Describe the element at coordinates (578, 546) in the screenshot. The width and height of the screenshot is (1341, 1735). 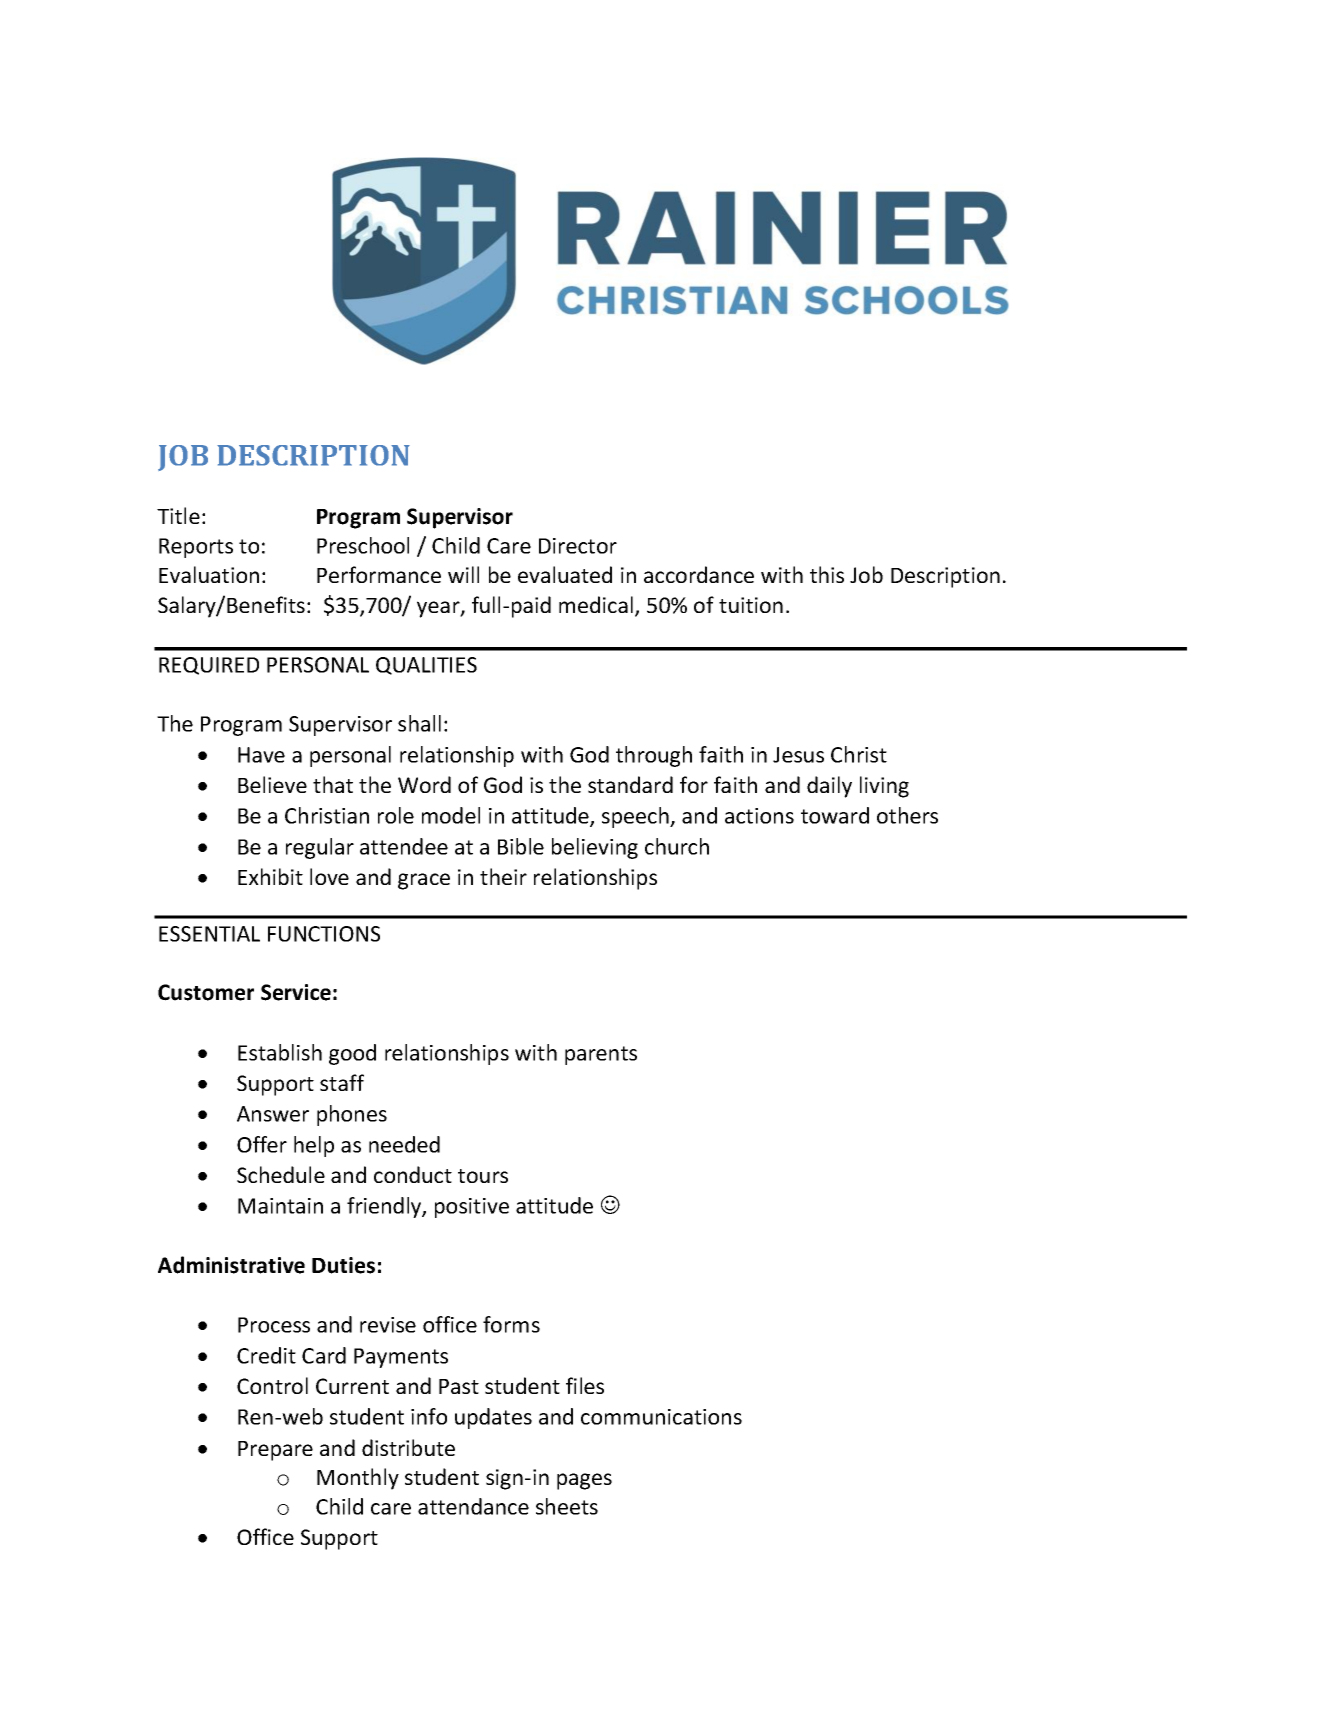
I see `Director` at that location.
